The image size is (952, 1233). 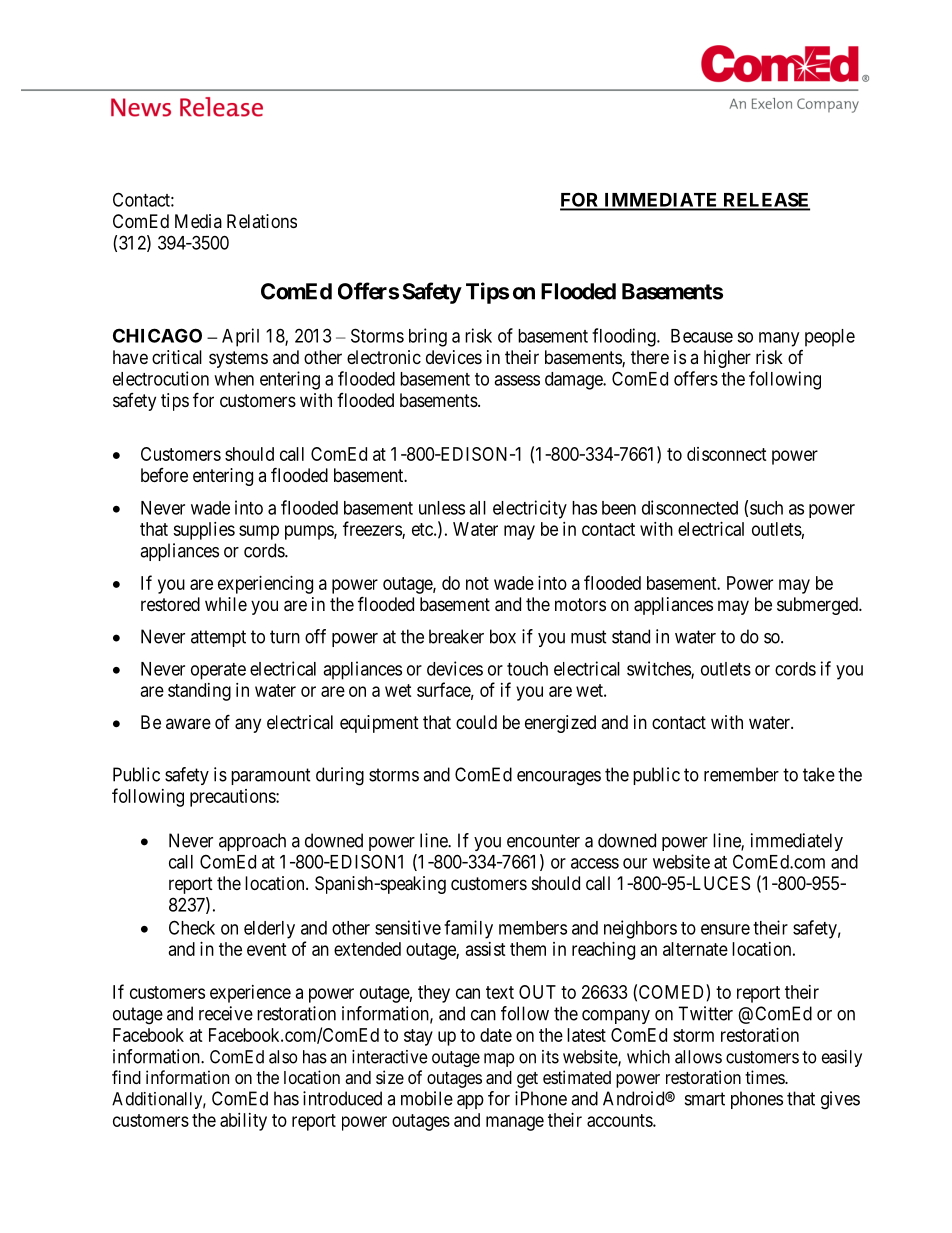 What do you see at coordinates (527, 669) in the image?
I see `touch` at bounding box center [527, 669].
